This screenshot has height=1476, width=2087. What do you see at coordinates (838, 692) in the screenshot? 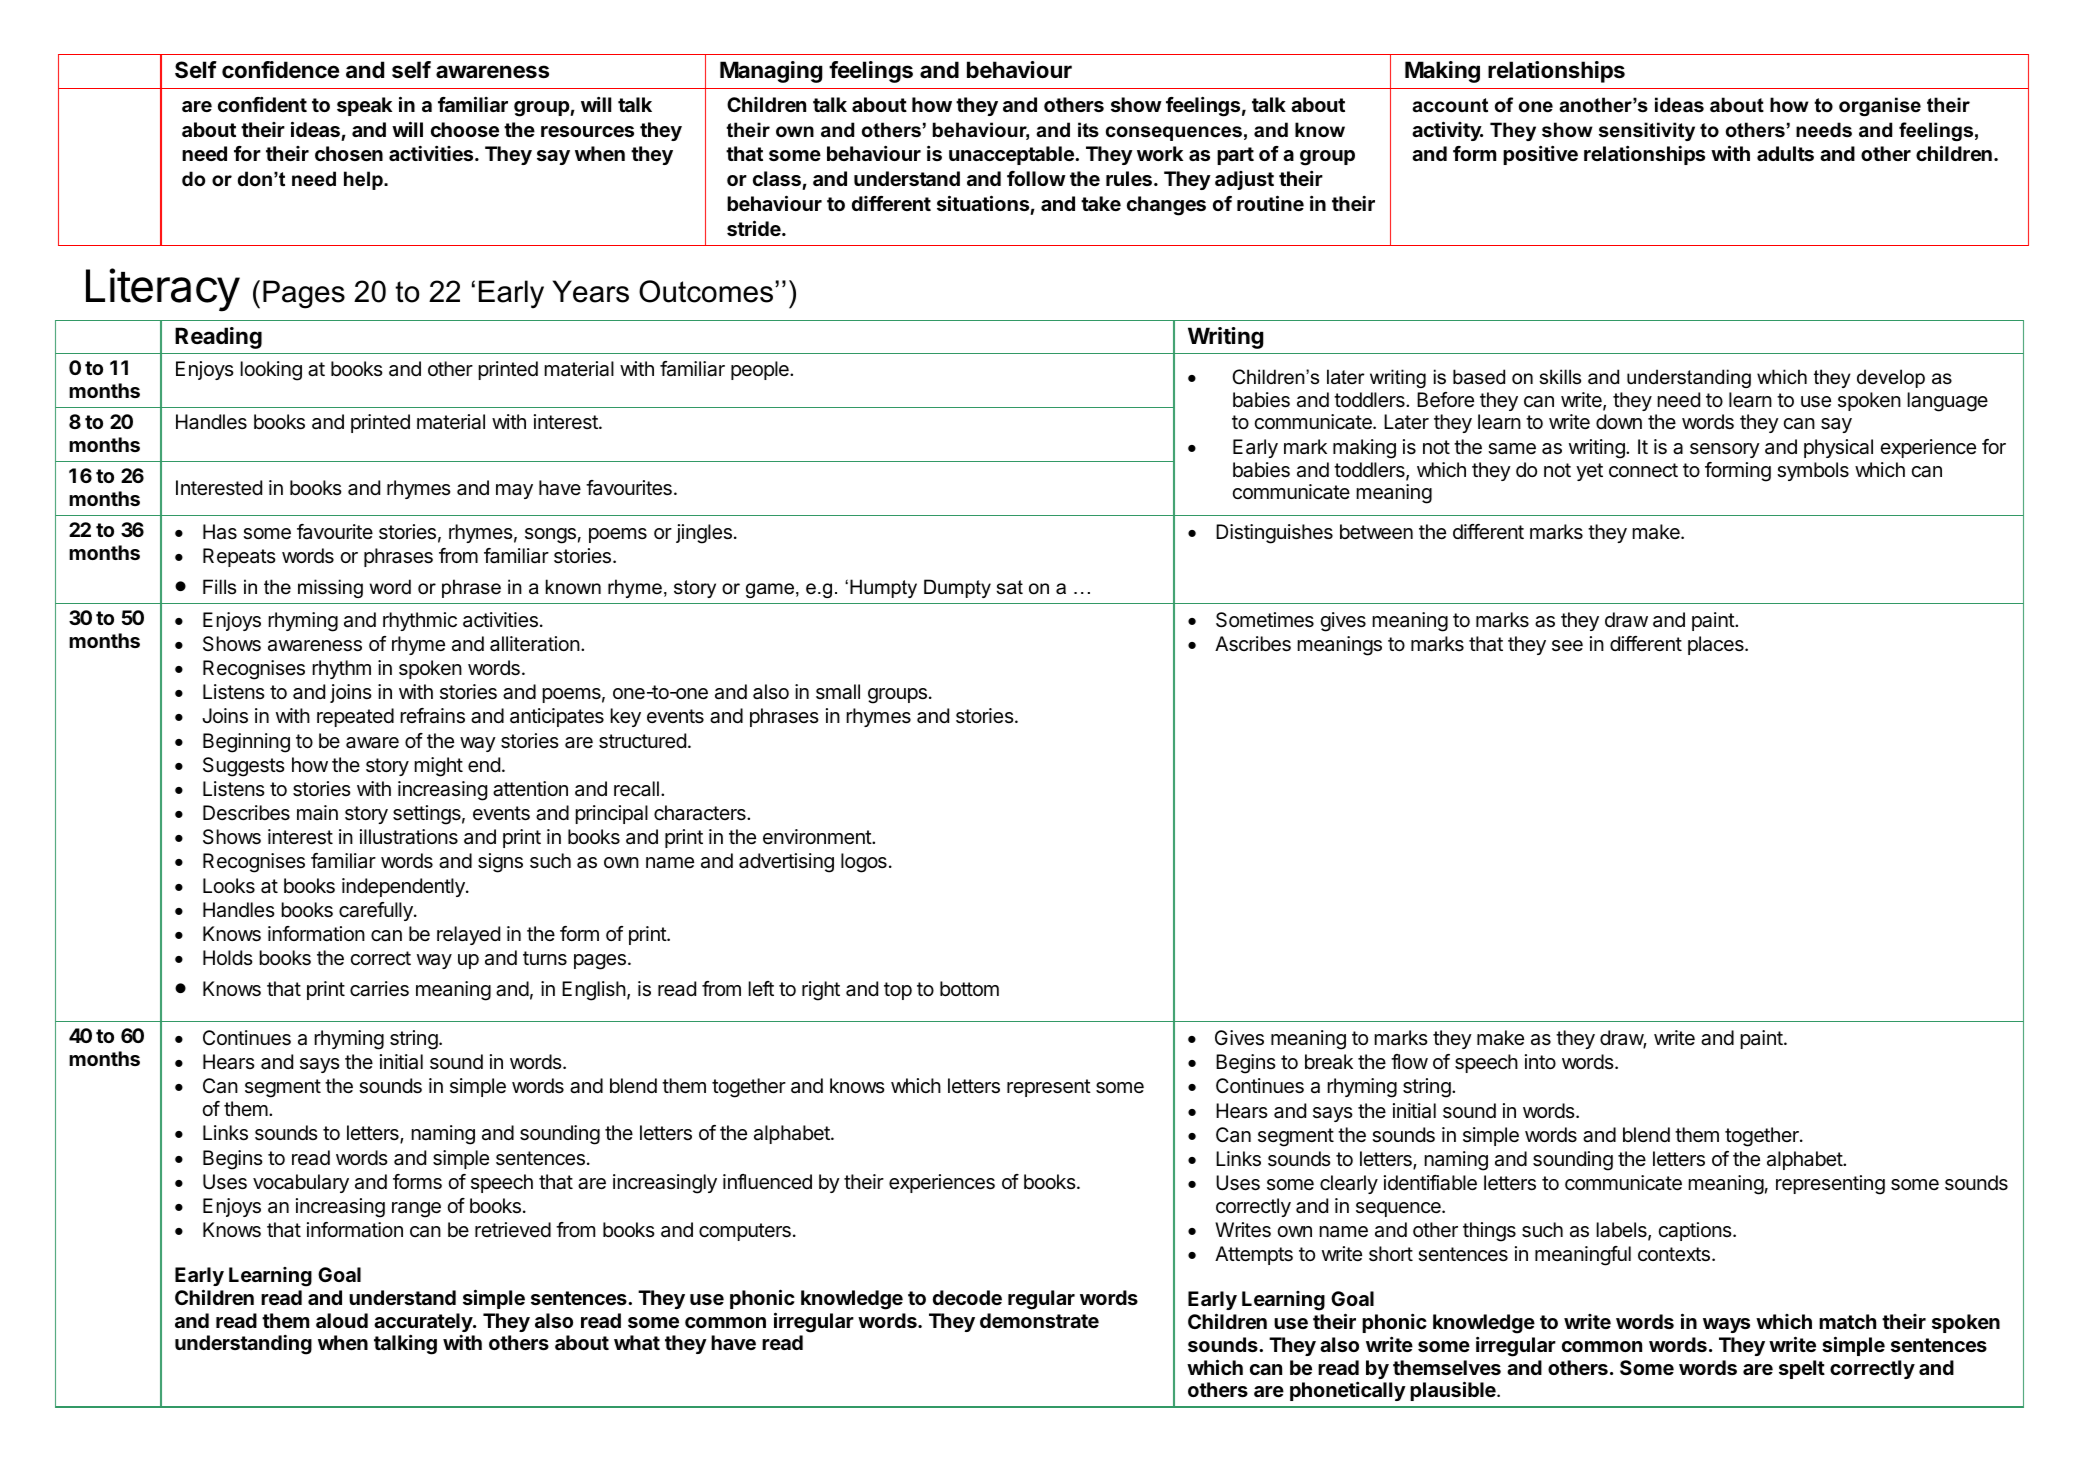
I see `small` at bounding box center [838, 692].
